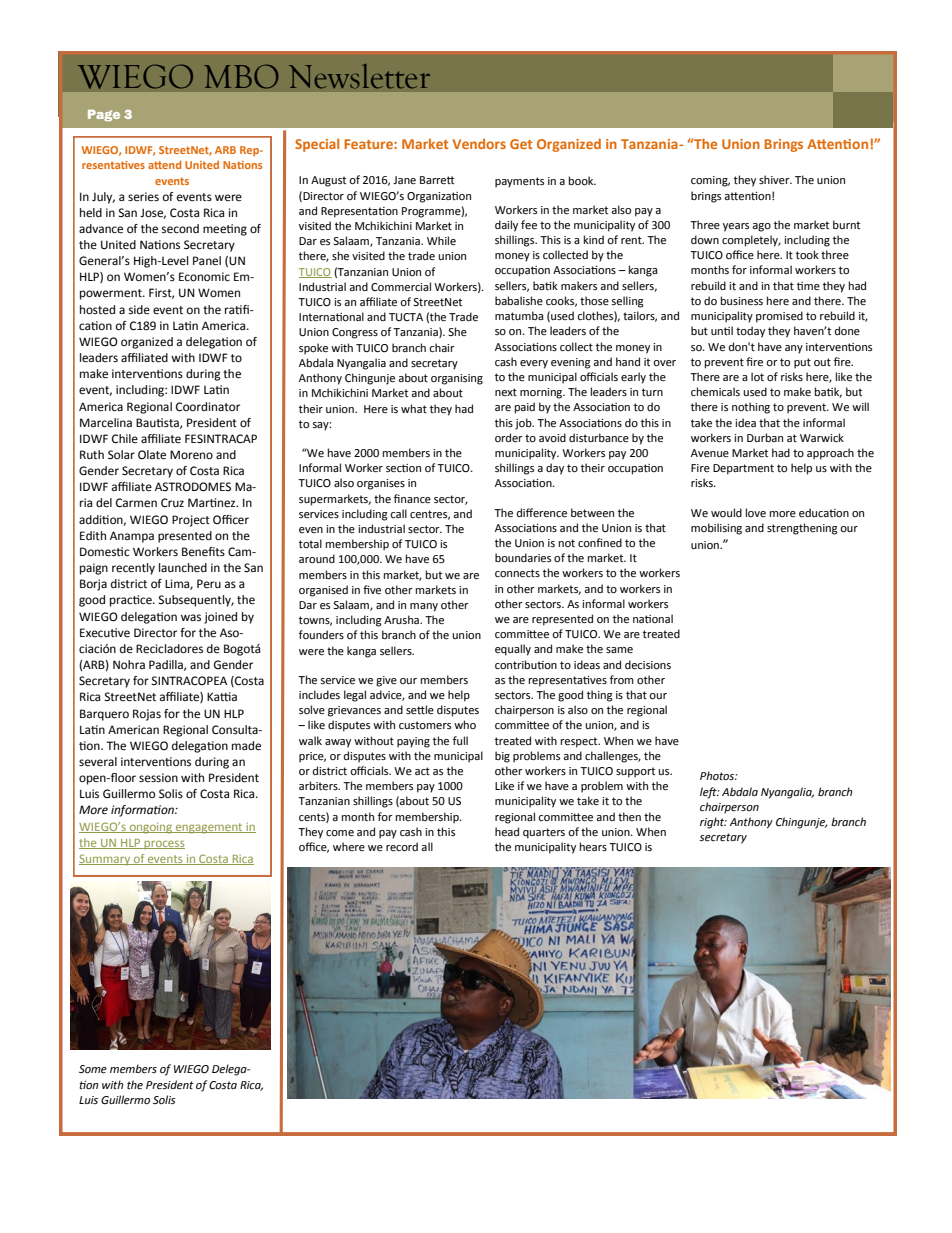 The width and height of the screenshot is (952, 1233). I want to click on Rojas, so click(147, 715).
